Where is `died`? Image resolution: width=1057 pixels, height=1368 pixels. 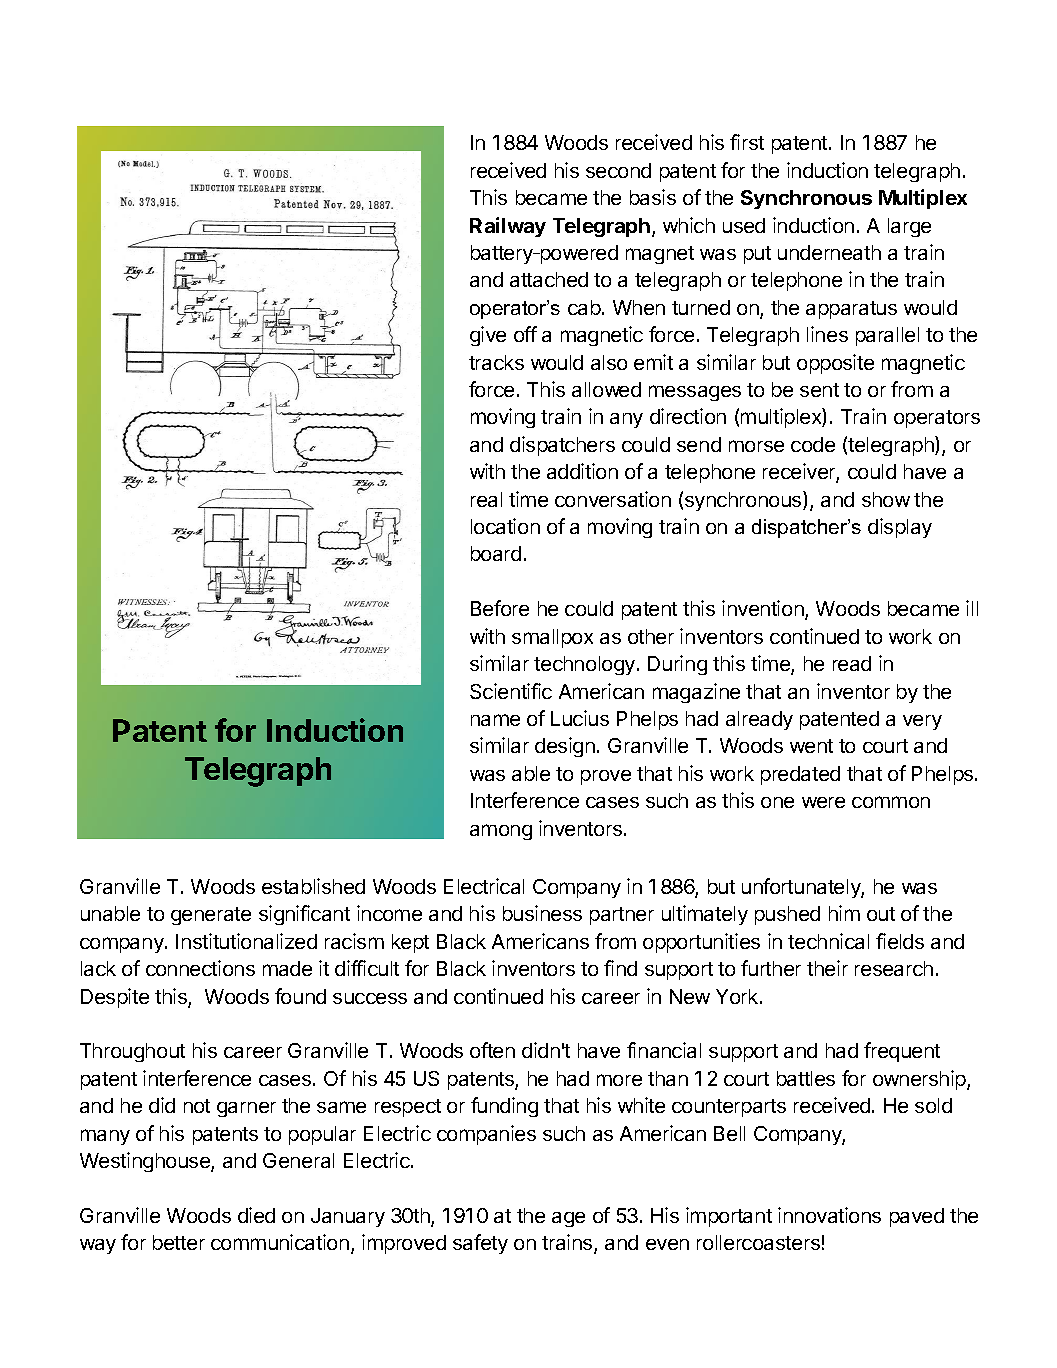 died is located at coordinates (256, 1215).
